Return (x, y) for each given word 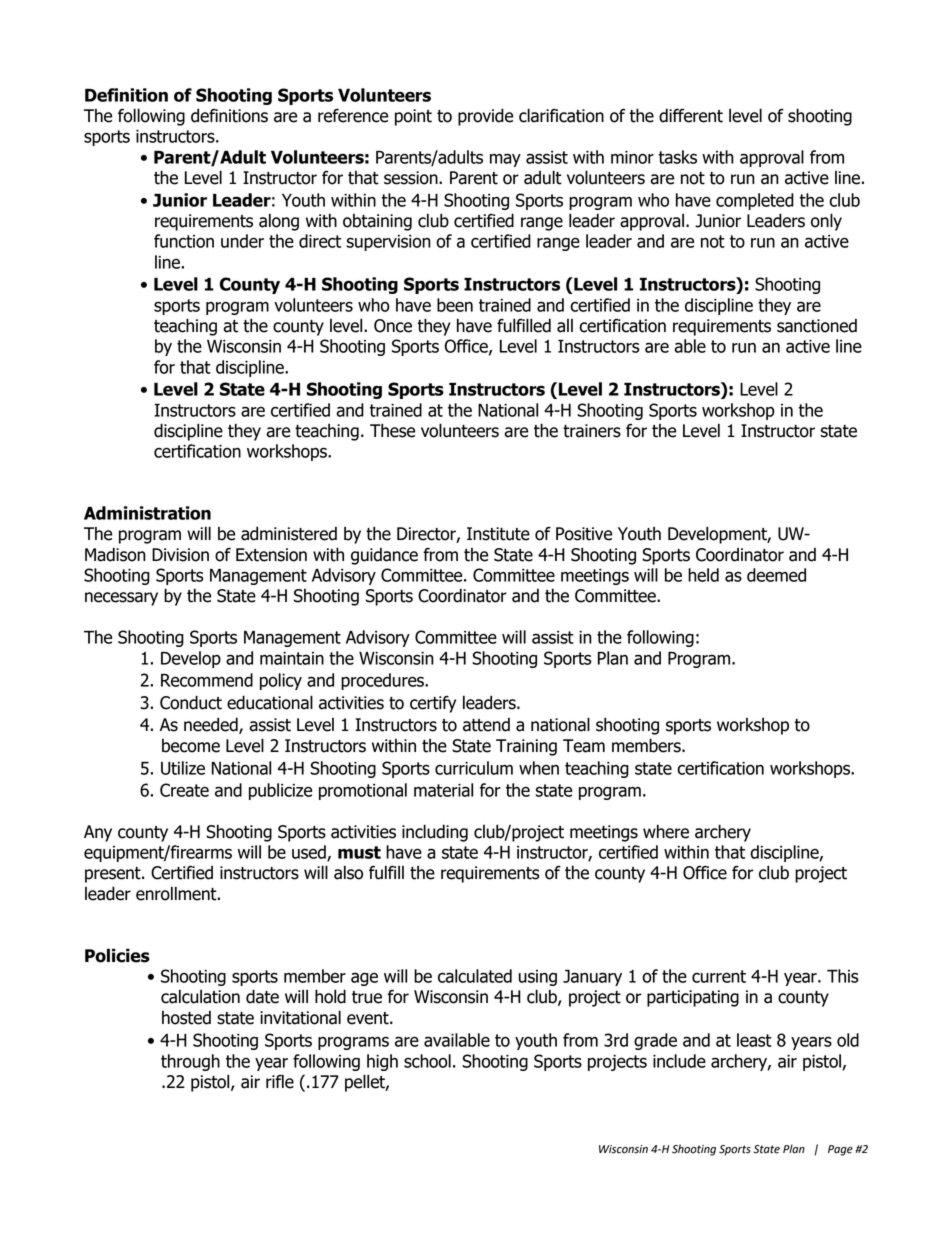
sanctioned (817, 326)
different (691, 115)
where (666, 831)
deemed (776, 575)
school (427, 1061)
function (184, 241)
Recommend (207, 680)
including (435, 833)
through (190, 1062)
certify (433, 704)
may (505, 160)
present (114, 875)
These (392, 430)
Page (840, 1150)
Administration (147, 513)
